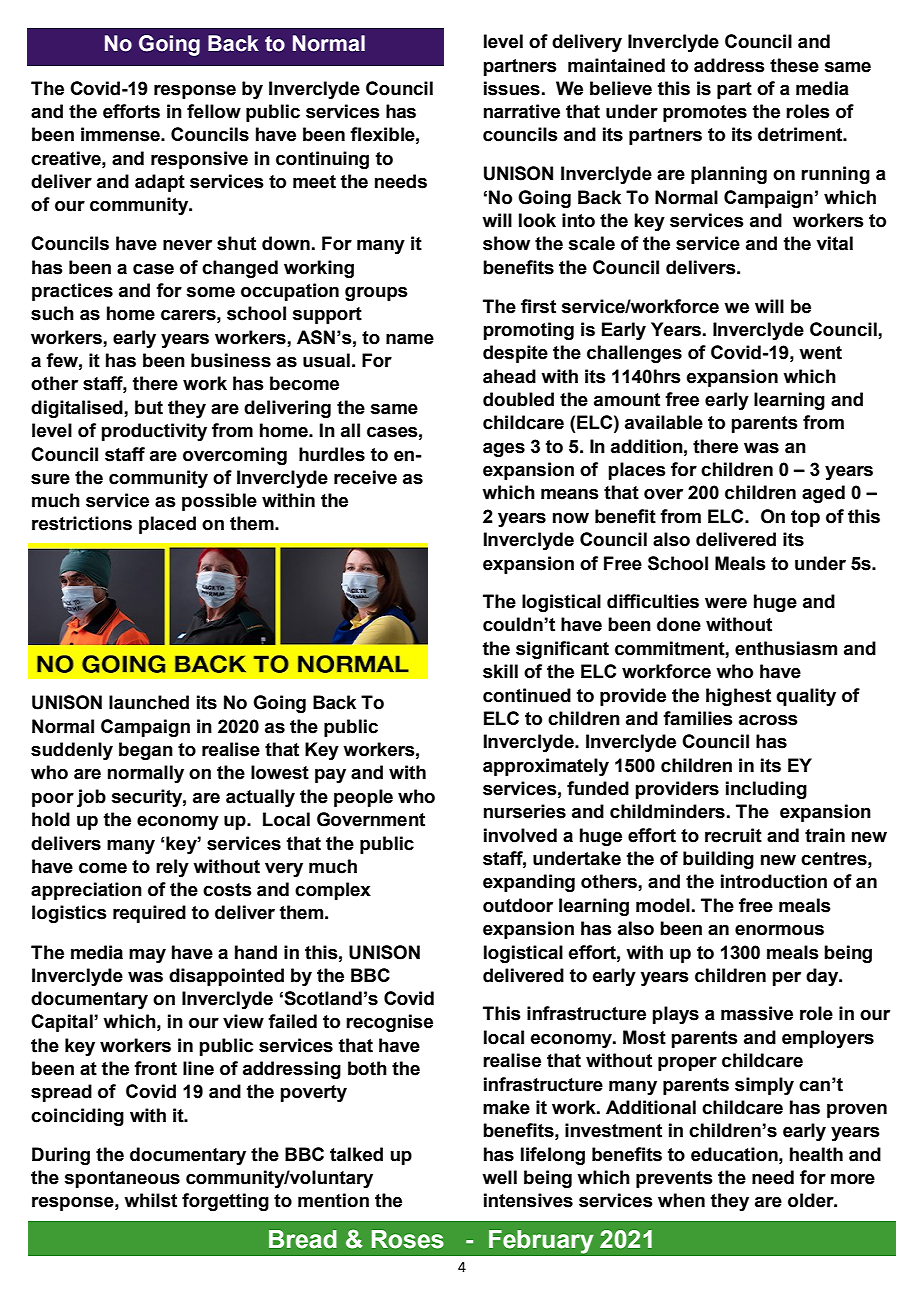 The width and height of the image is (924, 1308). Describe the element at coordinates (823, 494) in the image. I see `aged` at that location.
